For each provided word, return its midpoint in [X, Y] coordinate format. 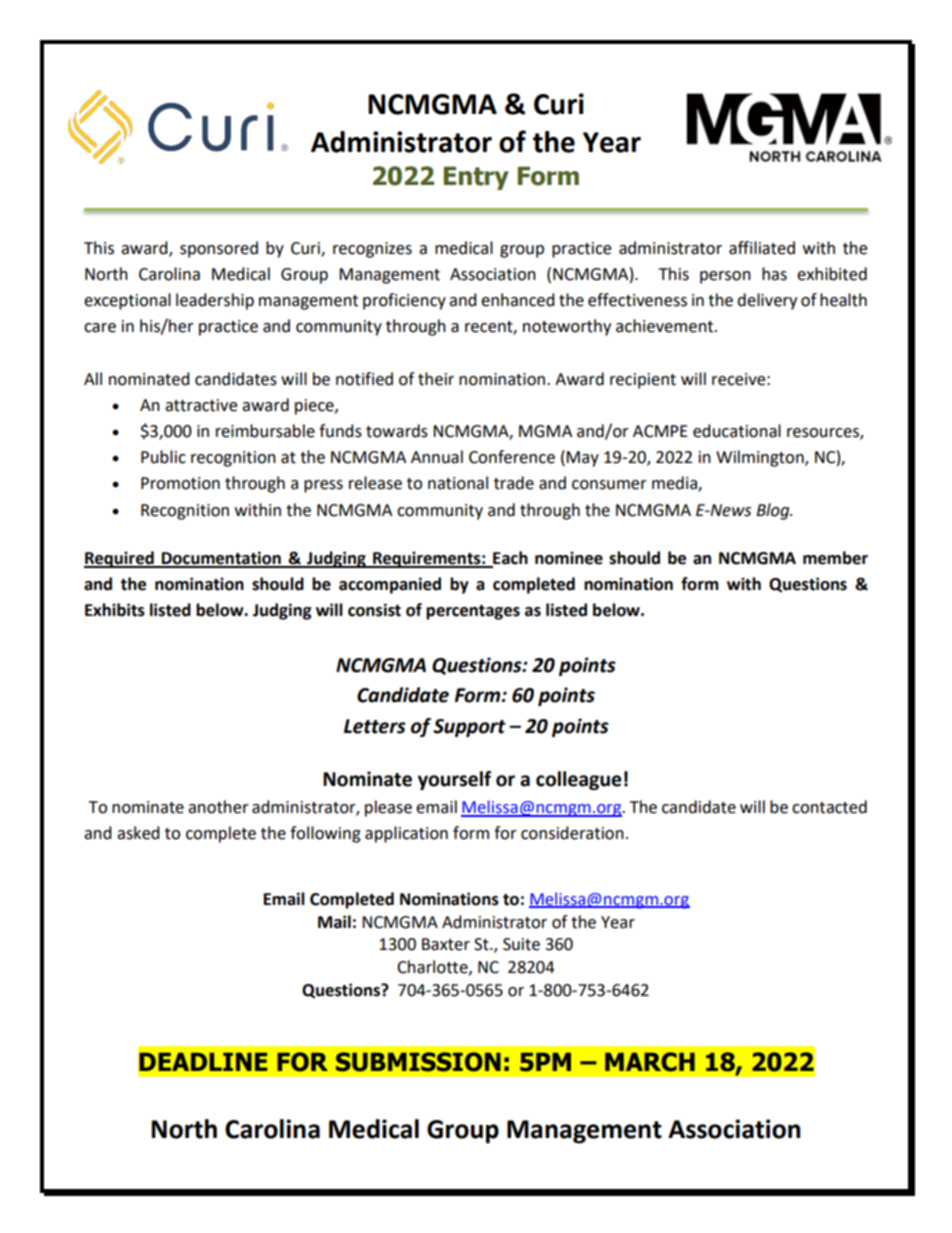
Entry [476, 178]
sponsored [219, 249]
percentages [473, 612]
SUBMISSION [418, 1062]
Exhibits [115, 610]
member [835, 558]
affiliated [762, 248]
